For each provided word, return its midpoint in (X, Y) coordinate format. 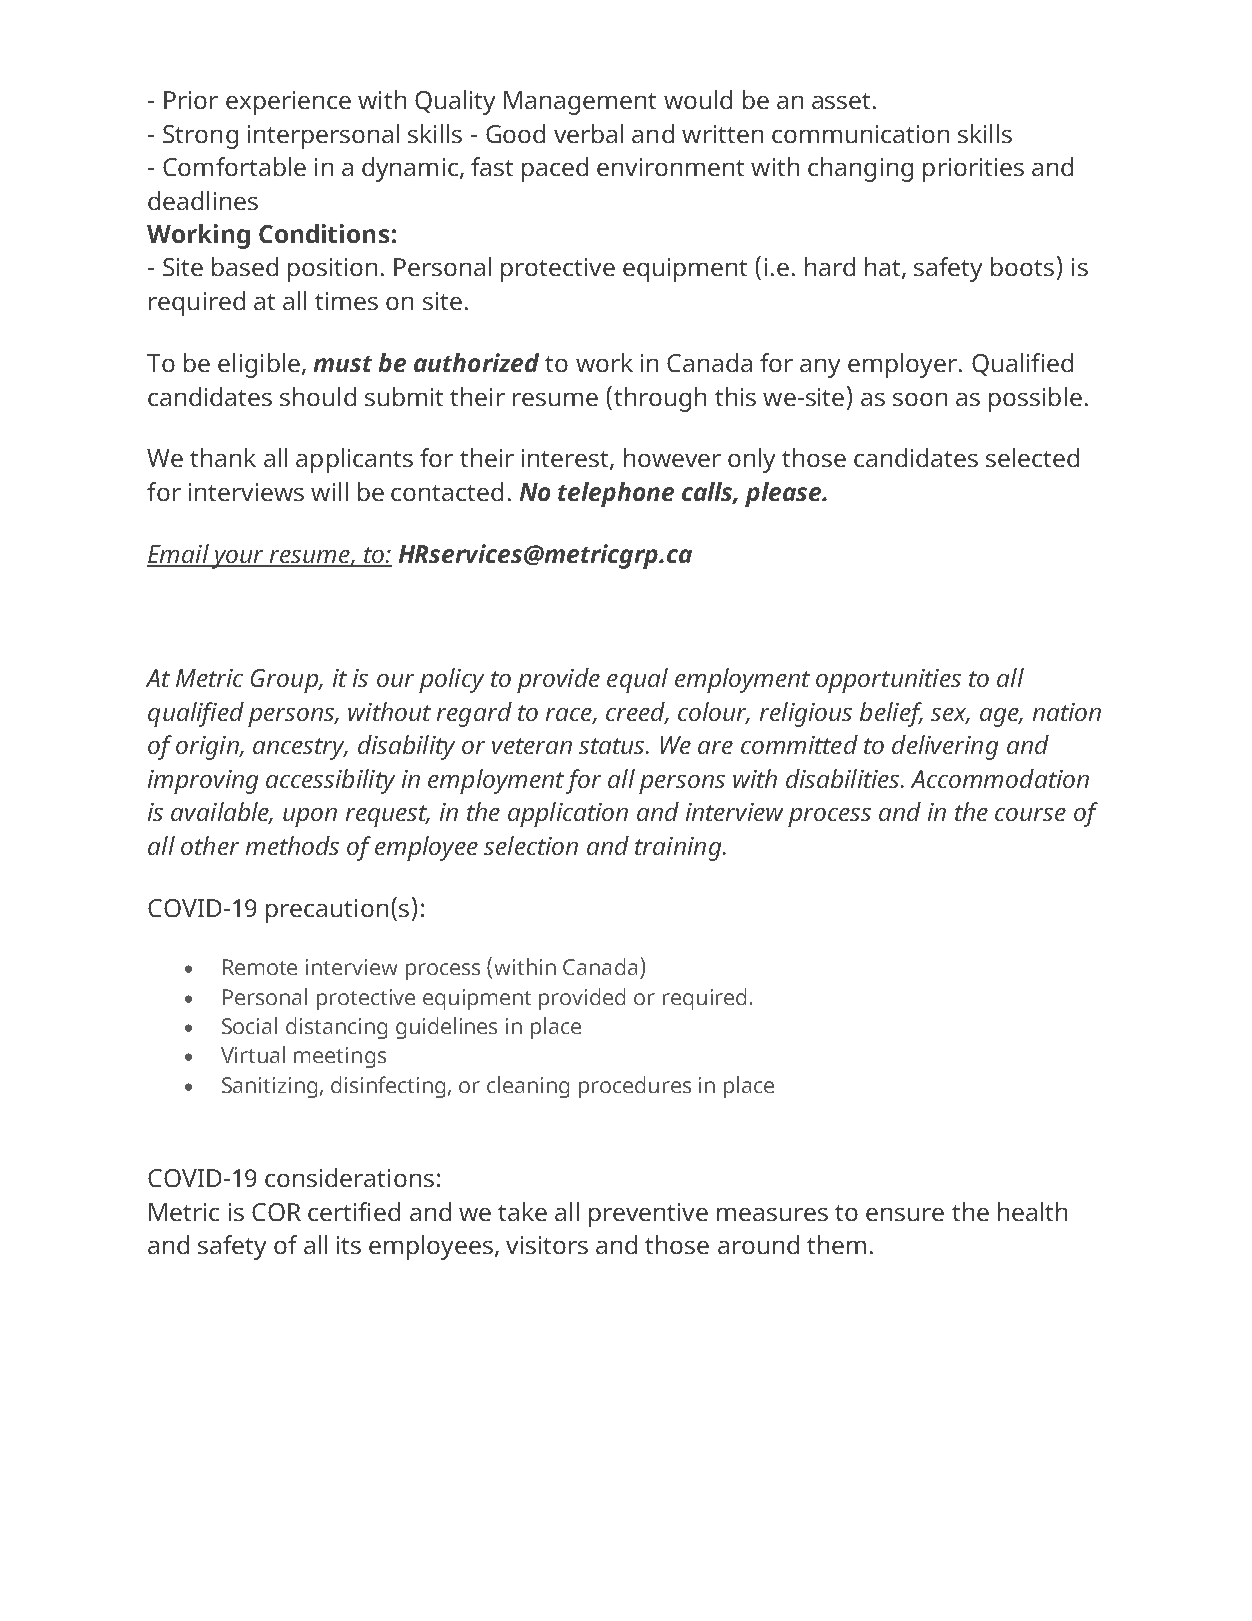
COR (276, 1212)
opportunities (888, 681)
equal (637, 680)
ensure (905, 1214)
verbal (588, 133)
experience (288, 103)
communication (860, 134)
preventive (648, 1215)
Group (285, 681)
